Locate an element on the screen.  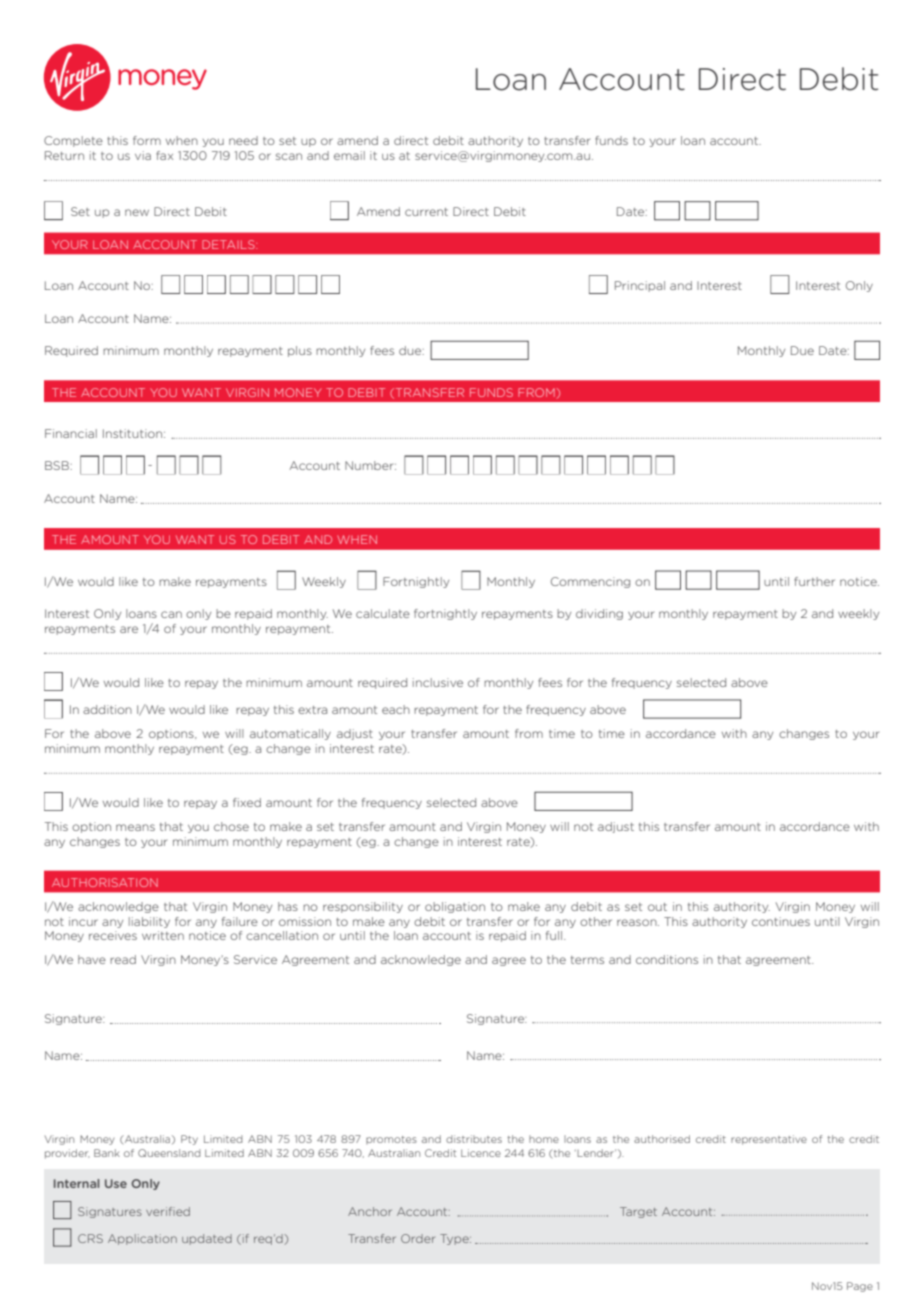
are is located at coordinates (129, 629).
